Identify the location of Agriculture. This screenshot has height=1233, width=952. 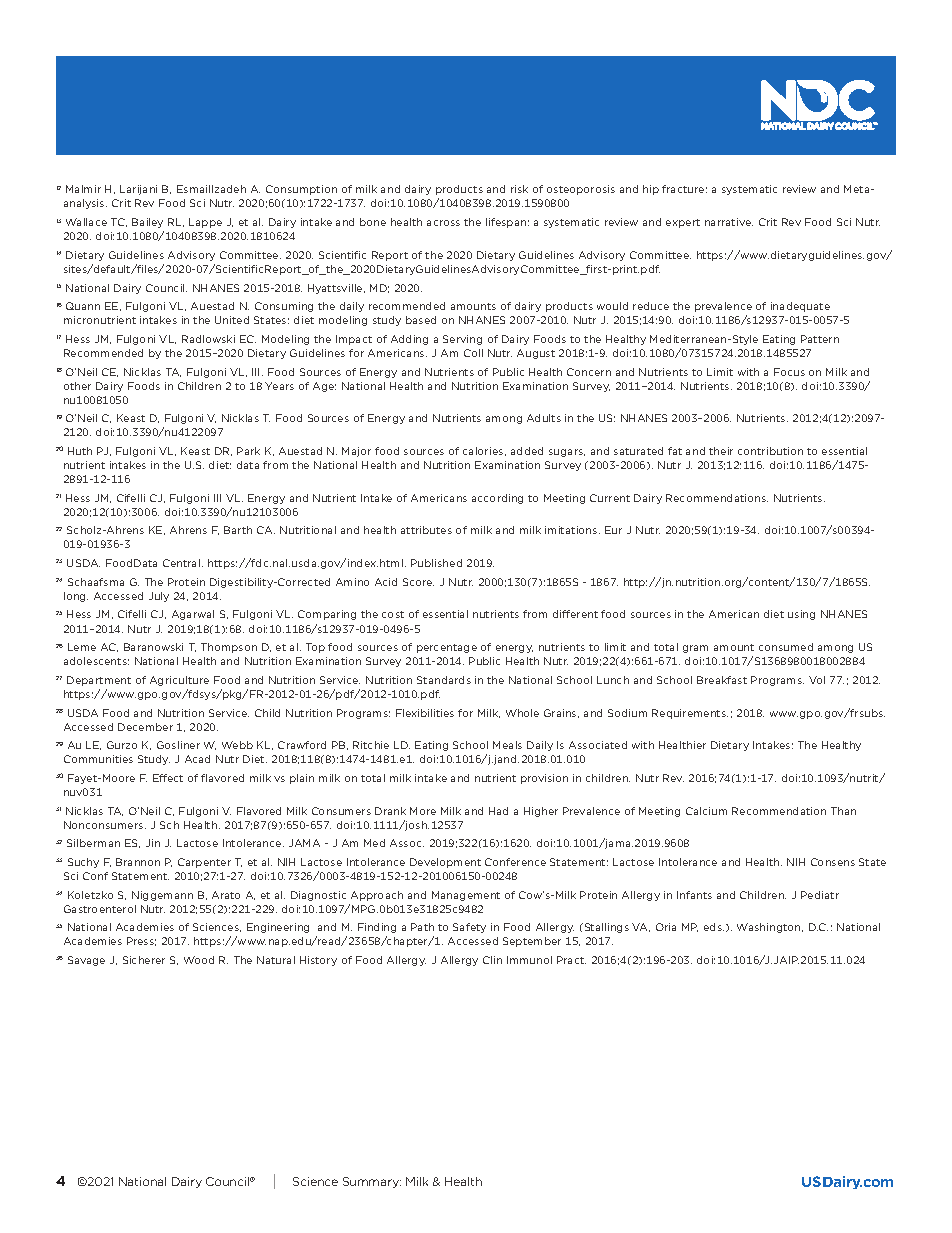
(179, 681).
